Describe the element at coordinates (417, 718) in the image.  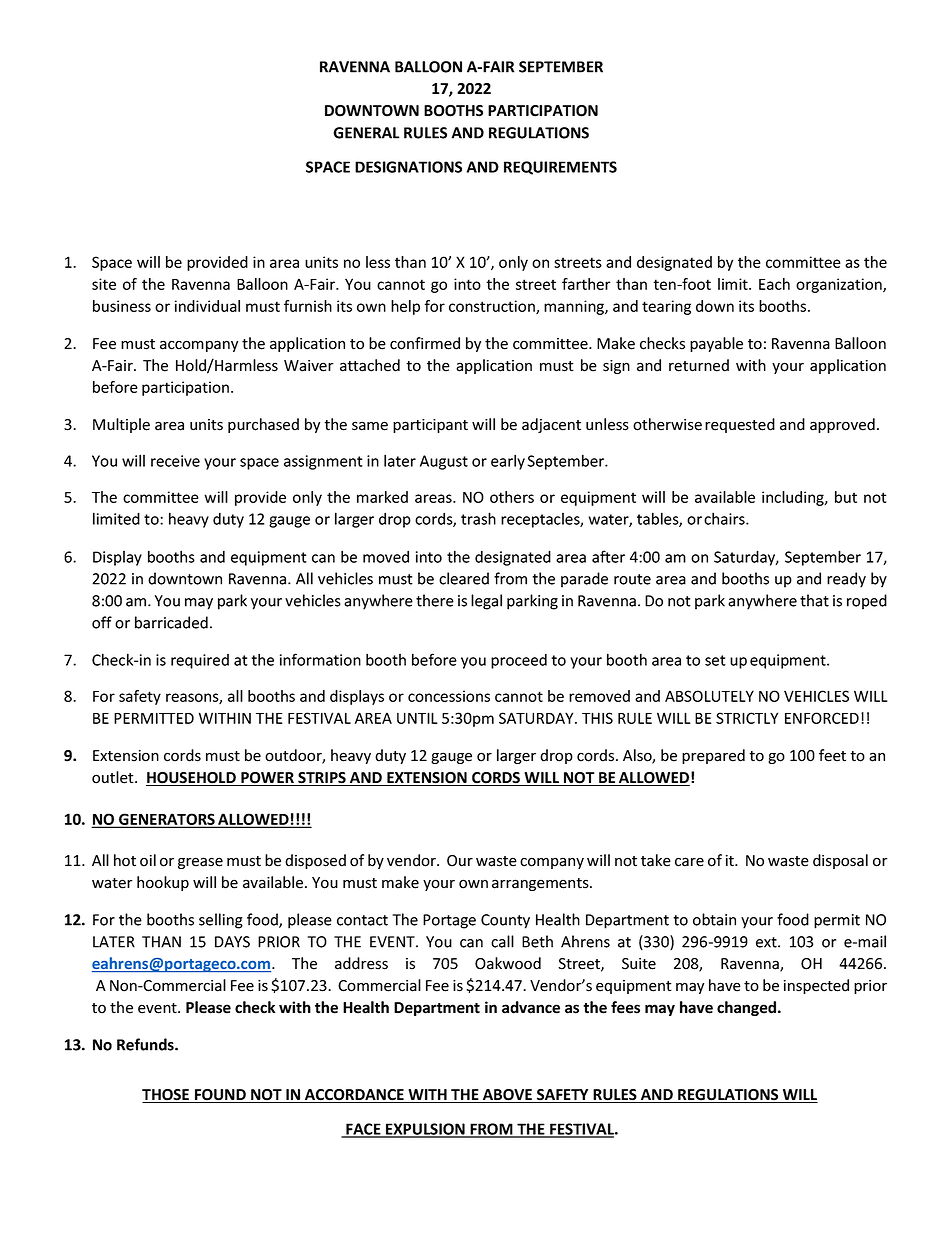
I see `UNTIL` at that location.
